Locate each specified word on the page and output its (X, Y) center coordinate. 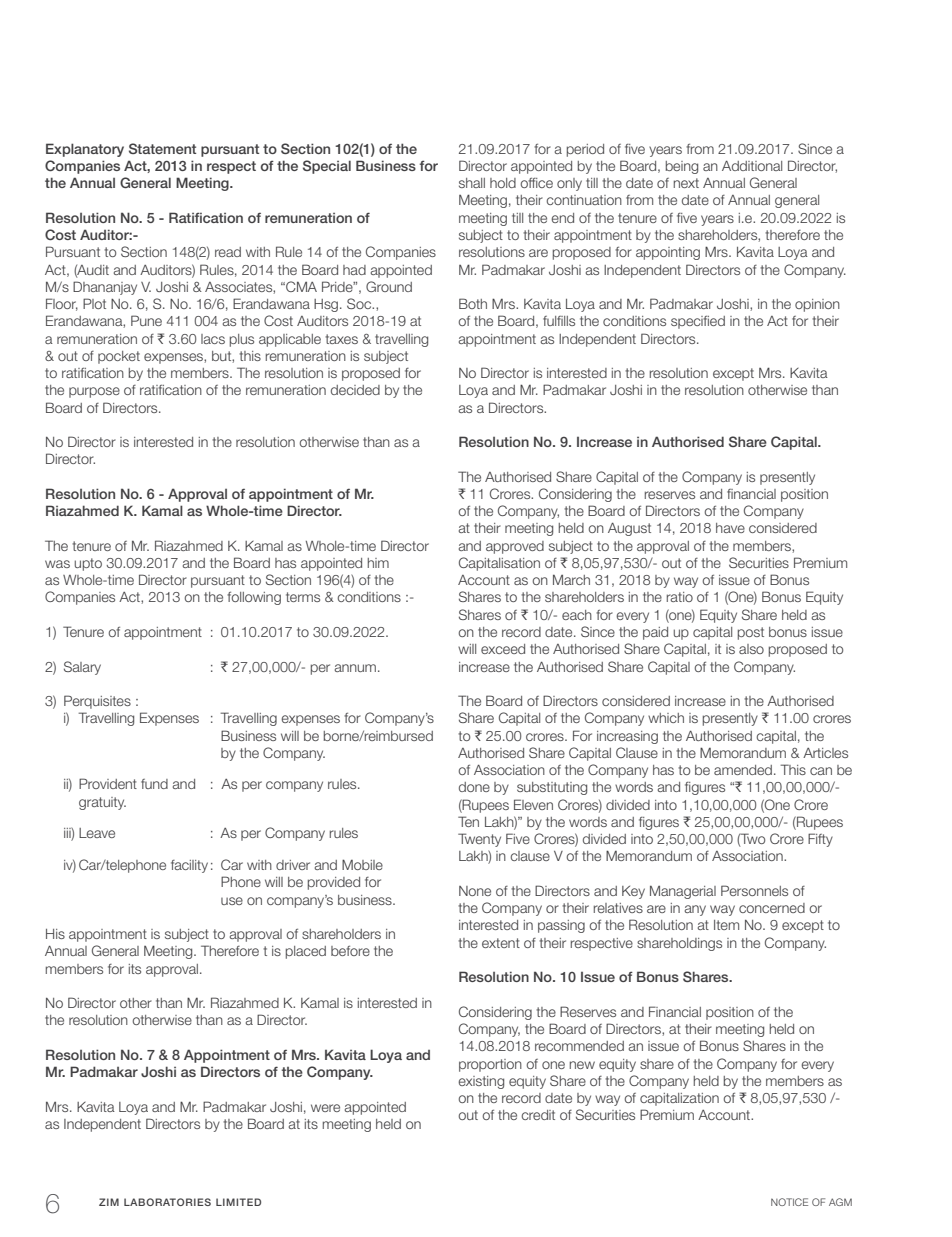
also (751, 649)
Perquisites (97, 702)
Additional (752, 166)
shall (472, 183)
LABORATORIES (167, 1202)
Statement (162, 148)
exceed (503, 649)
